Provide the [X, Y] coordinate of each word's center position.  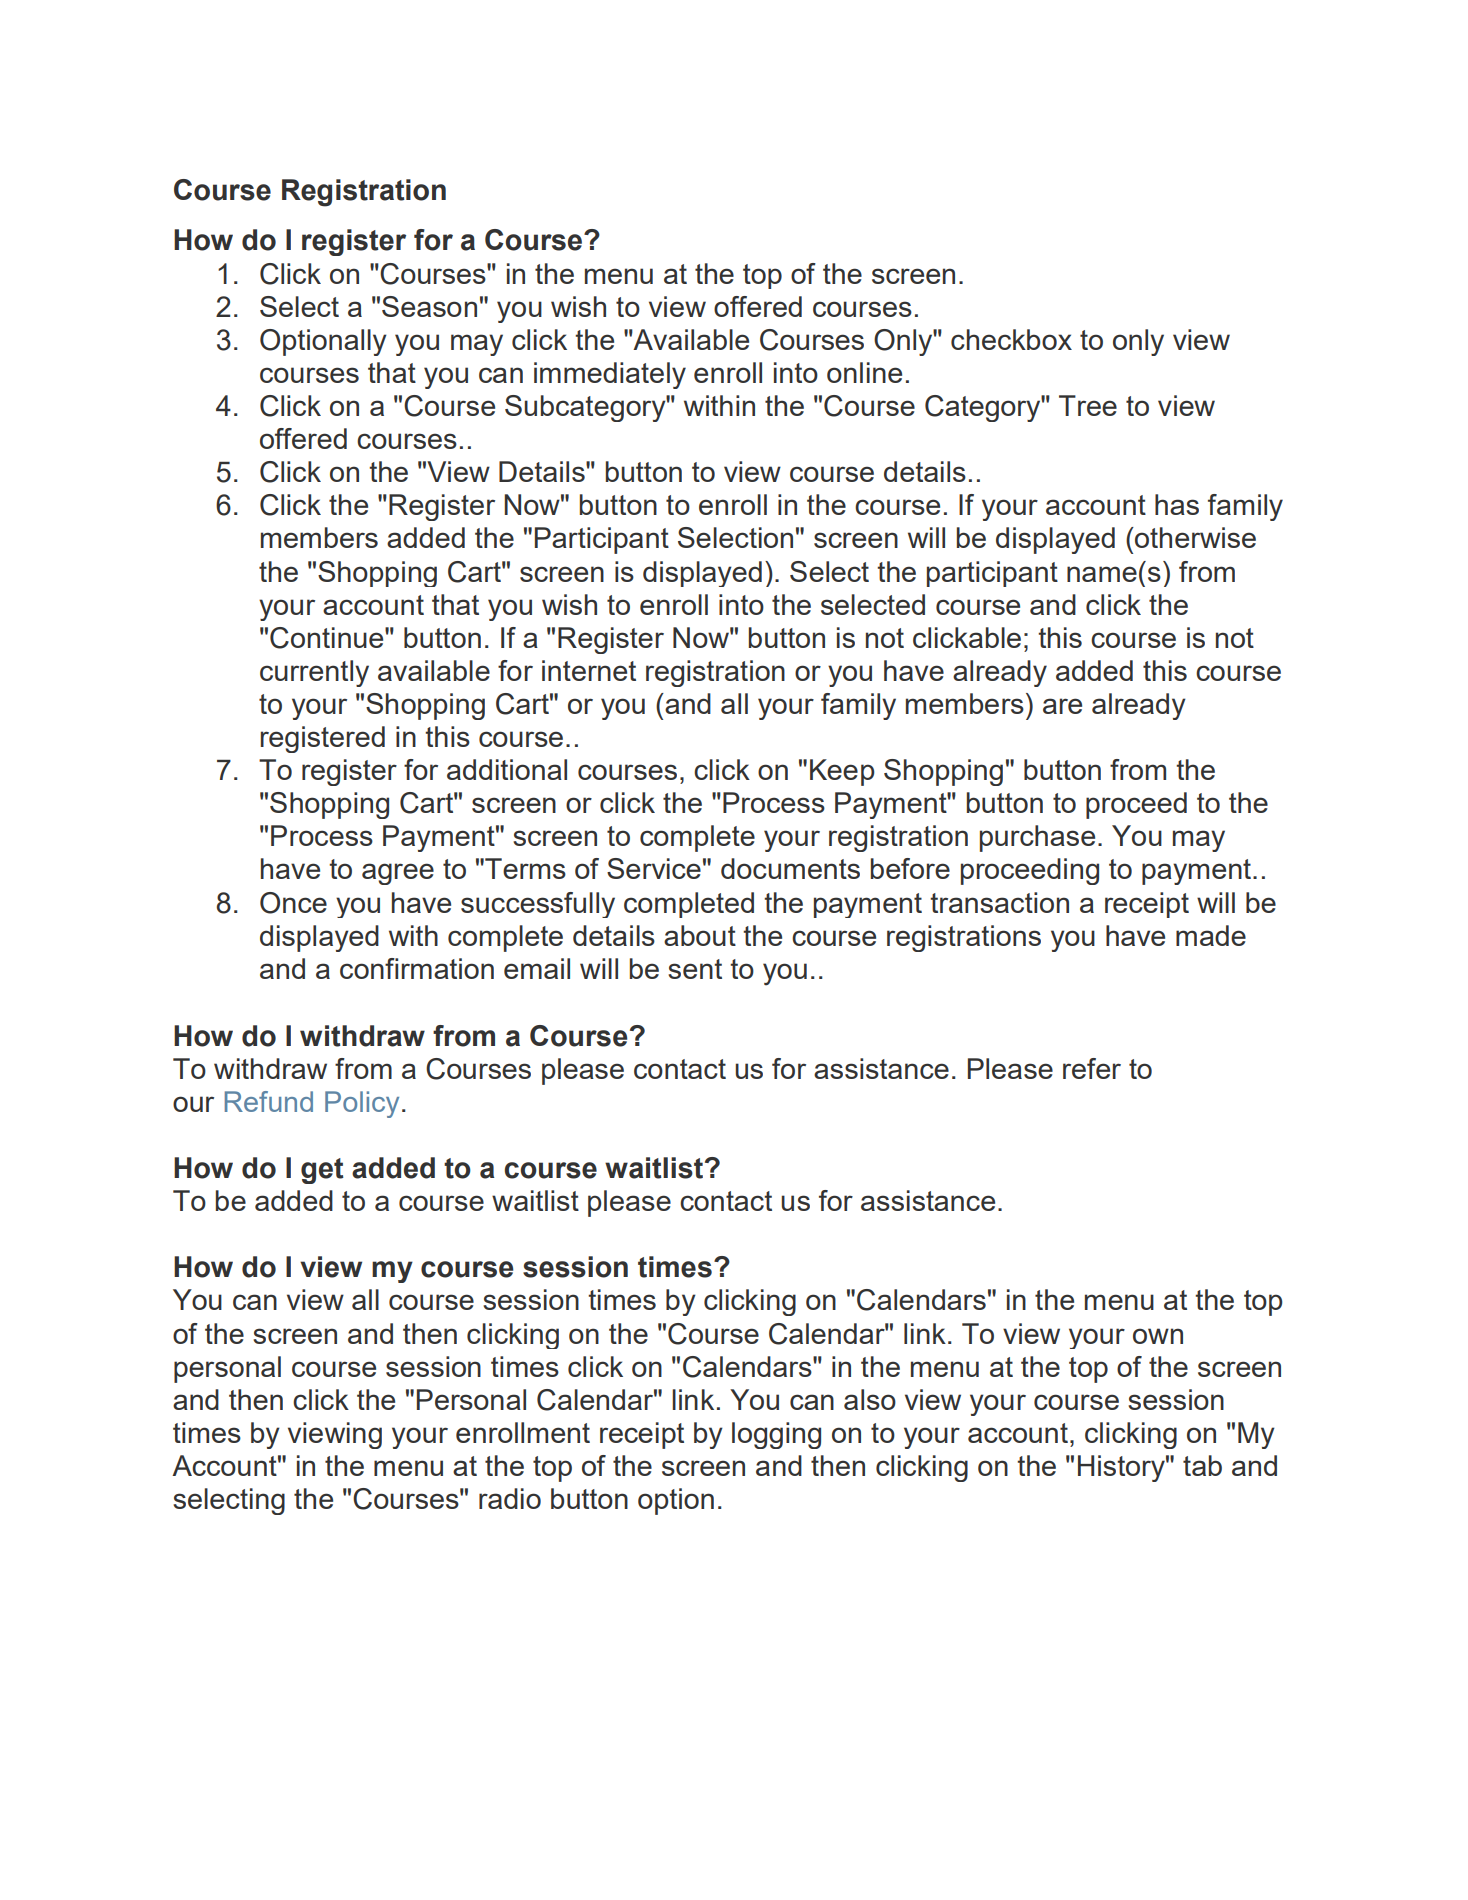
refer [1092, 1068]
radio [510, 1498]
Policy [362, 1104]
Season [429, 306]
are [1062, 706]
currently [314, 673]
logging [776, 1435]
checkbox [1011, 339]
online [864, 372]
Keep [842, 772]
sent [695, 969]
